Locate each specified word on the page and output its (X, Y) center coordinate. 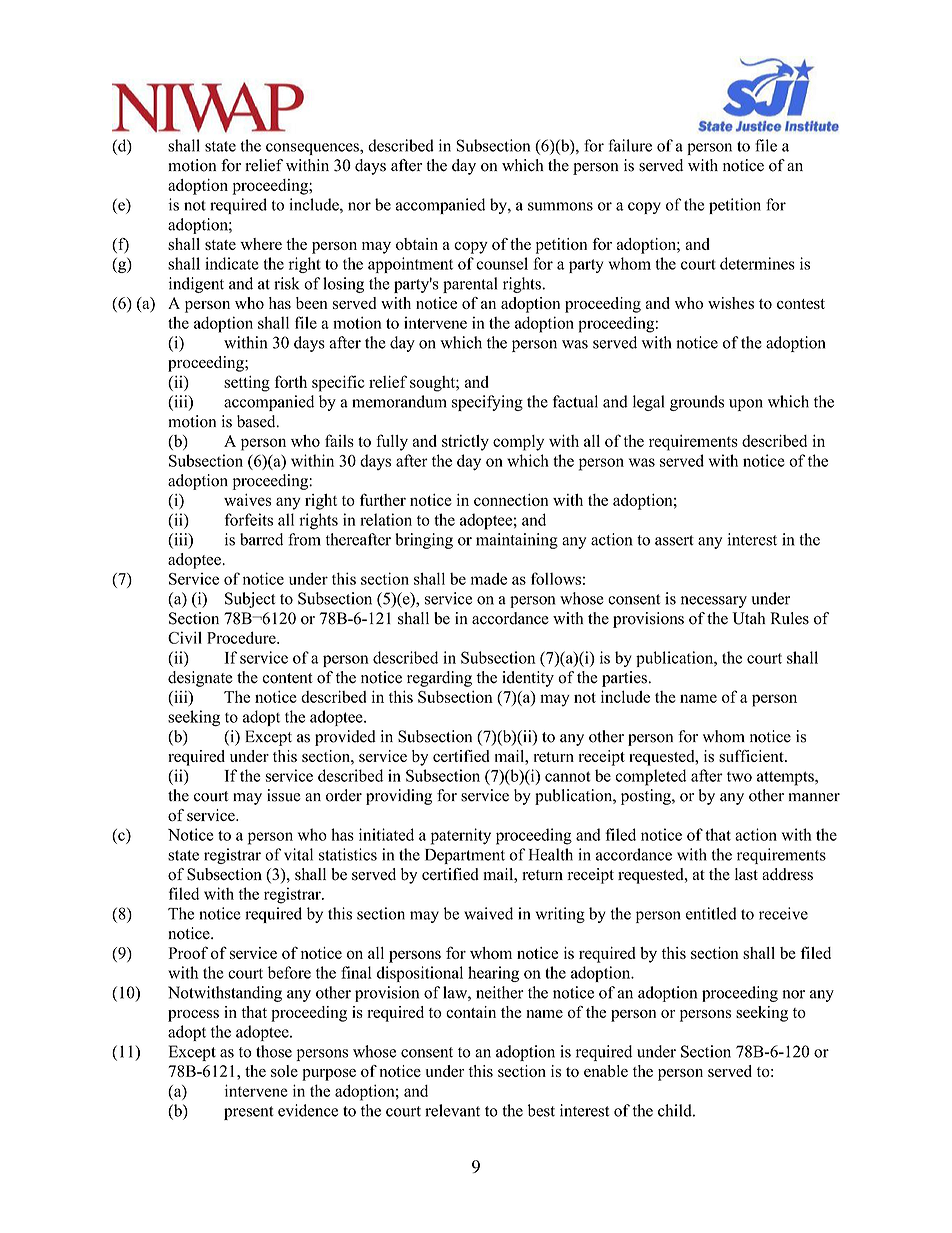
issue (284, 795)
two (739, 777)
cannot (568, 776)
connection (511, 500)
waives (248, 500)
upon (746, 405)
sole (284, 1071)
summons (560, 206)
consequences (313, 149)
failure (630, 145)
